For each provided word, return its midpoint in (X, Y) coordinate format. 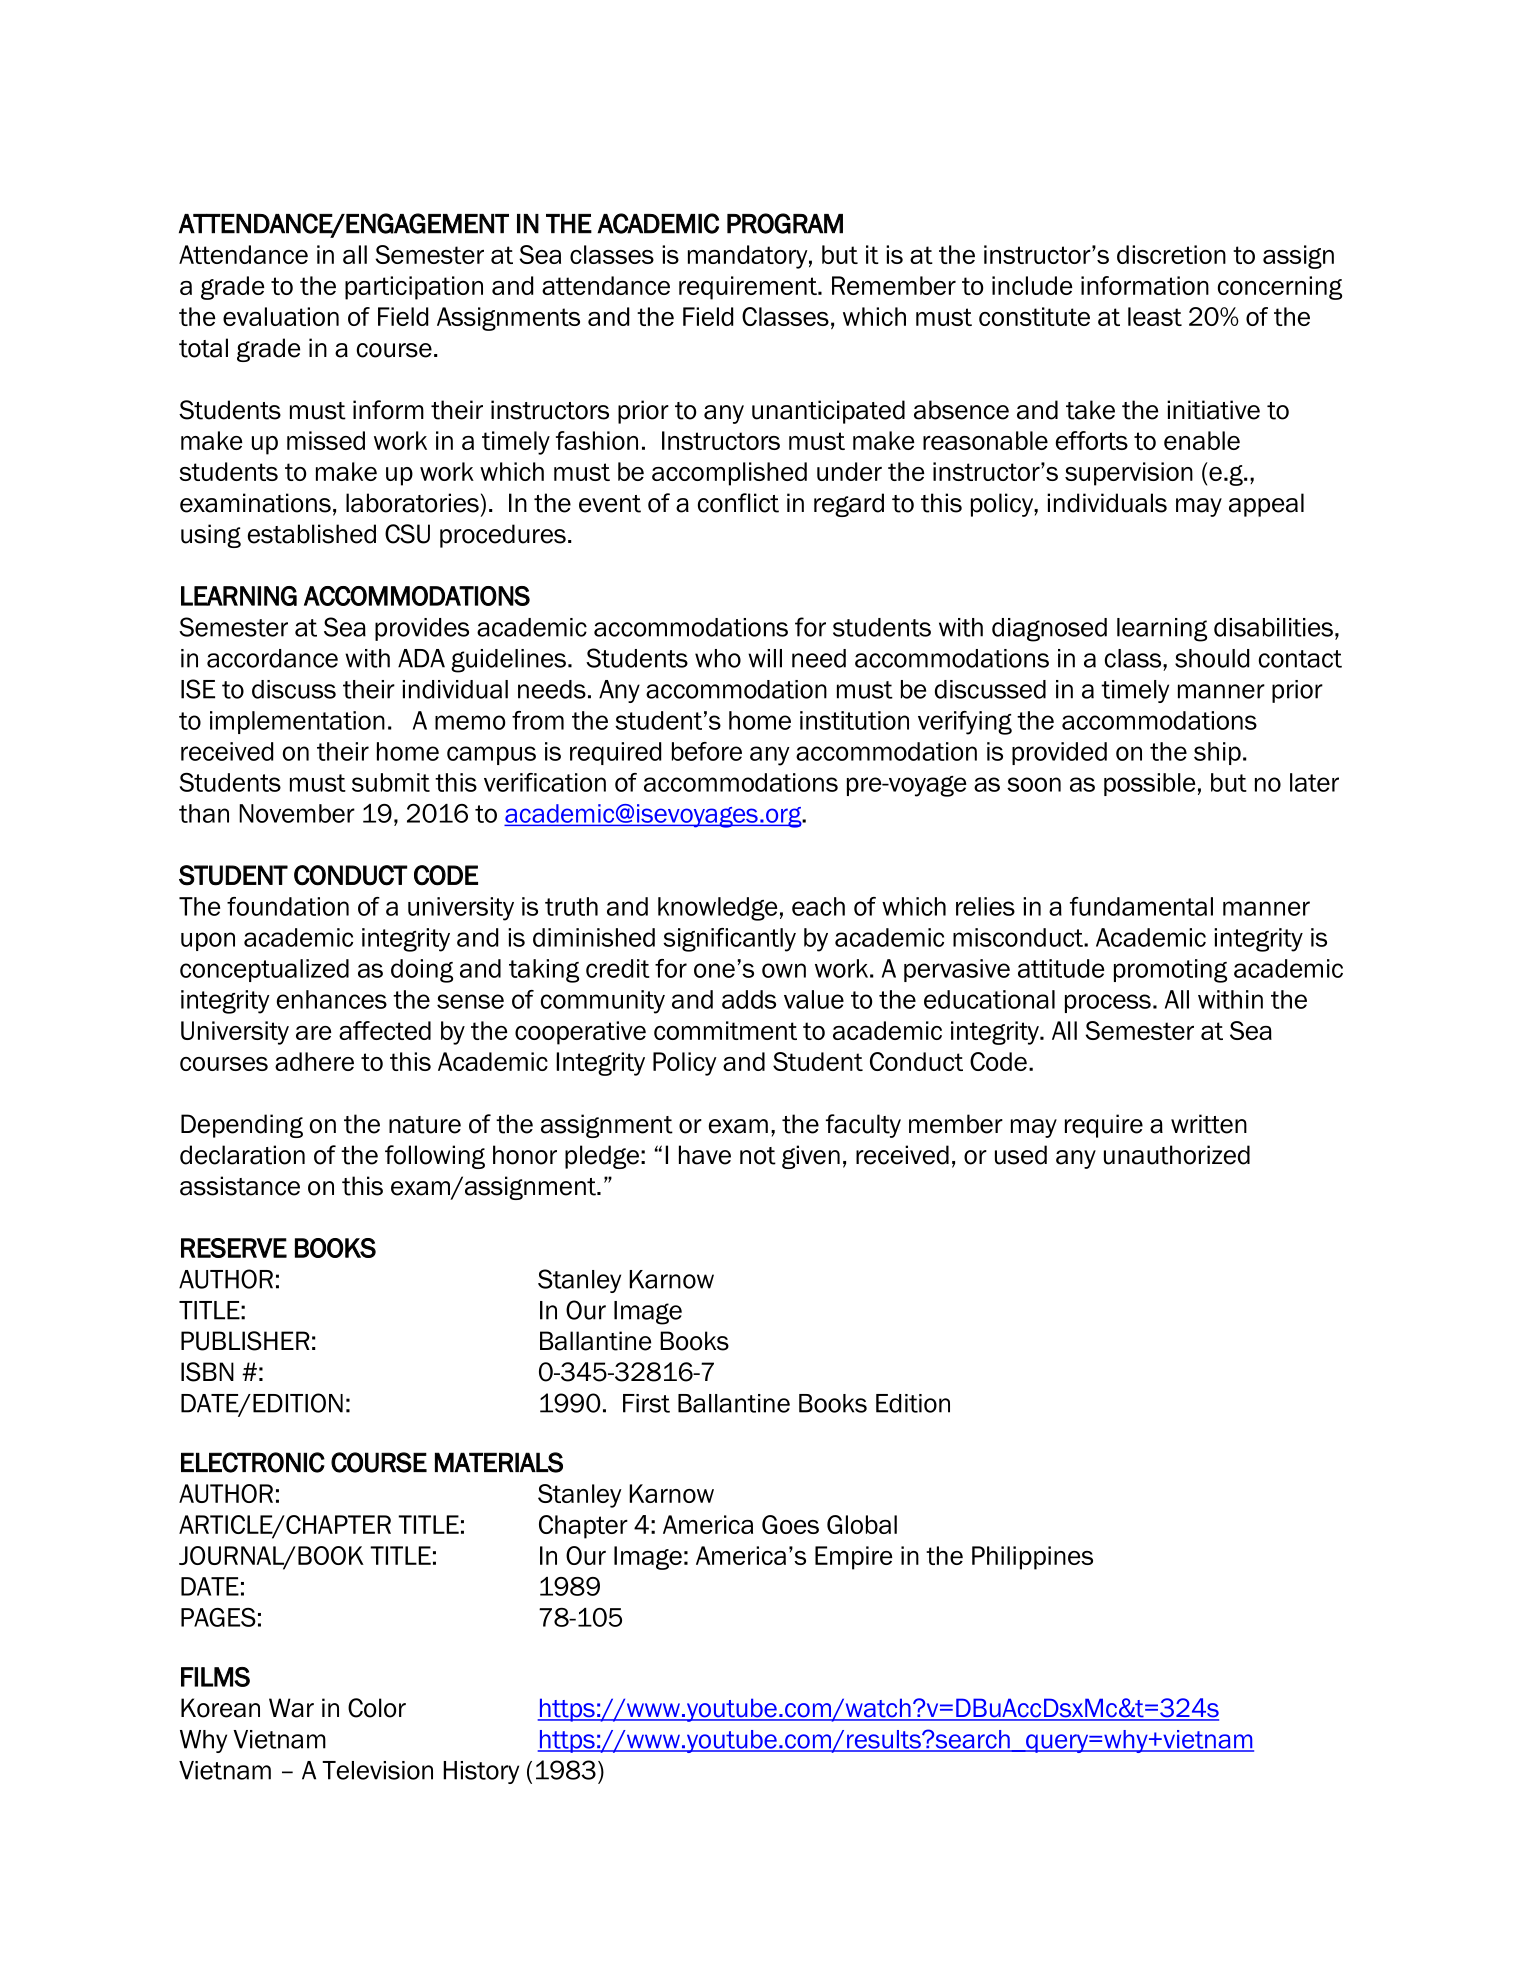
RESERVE (234, 1248)
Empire (853, 1558)
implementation (297, 722)
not (758, 1156)
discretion (1171, 254)
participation (414, 288)
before (707, 751)
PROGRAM (785, 223)
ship (1217, 753)
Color (377, 1708)
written (1209, 1124)
